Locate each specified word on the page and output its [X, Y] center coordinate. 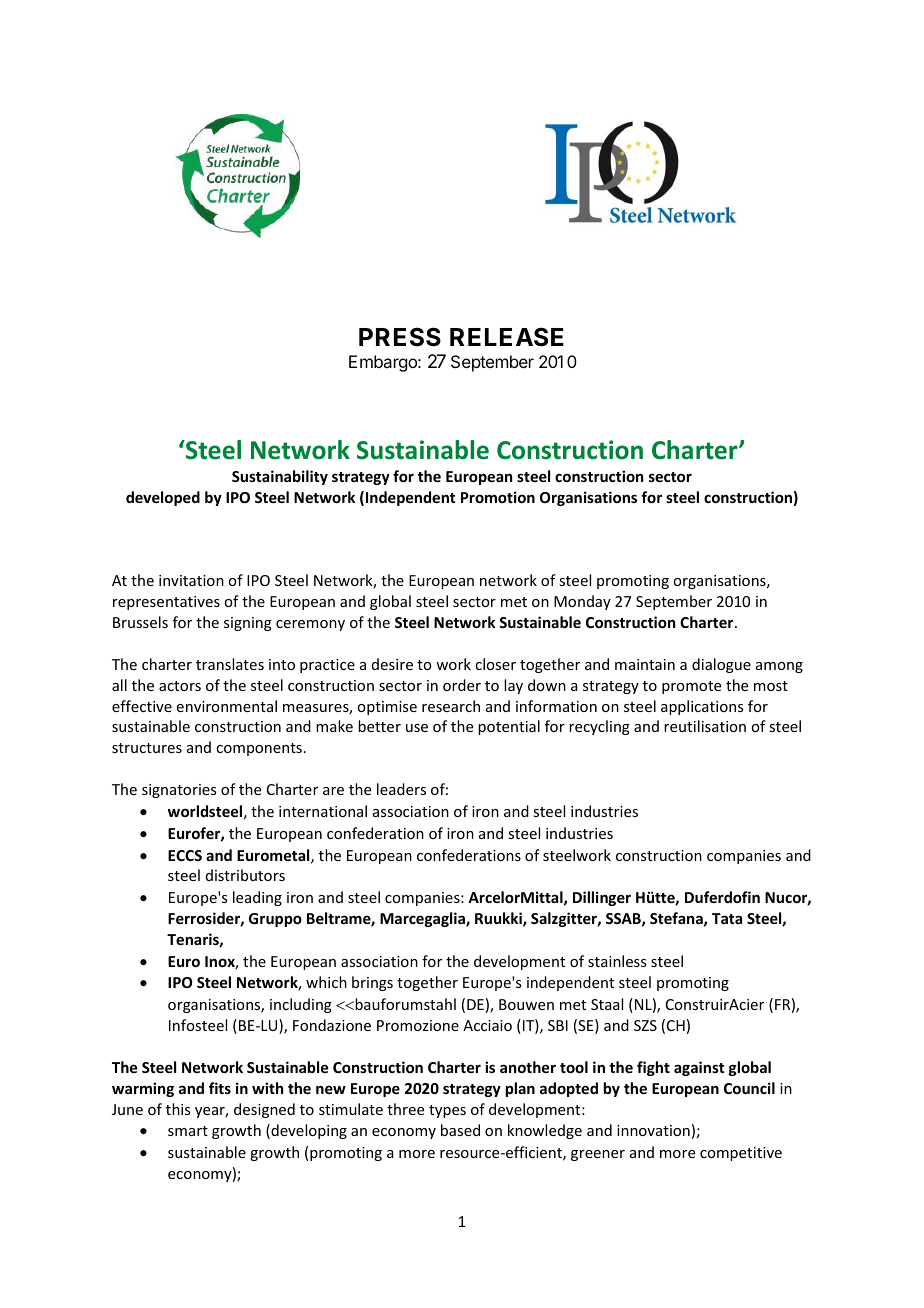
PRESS [400, 337]
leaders [401, 789]
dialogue [721, 665]
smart [188, 1131]
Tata [727, 918]
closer [495, 664]
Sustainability [280, 477]
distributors [245, 875]
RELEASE [507, 337]
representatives [166, 603]
